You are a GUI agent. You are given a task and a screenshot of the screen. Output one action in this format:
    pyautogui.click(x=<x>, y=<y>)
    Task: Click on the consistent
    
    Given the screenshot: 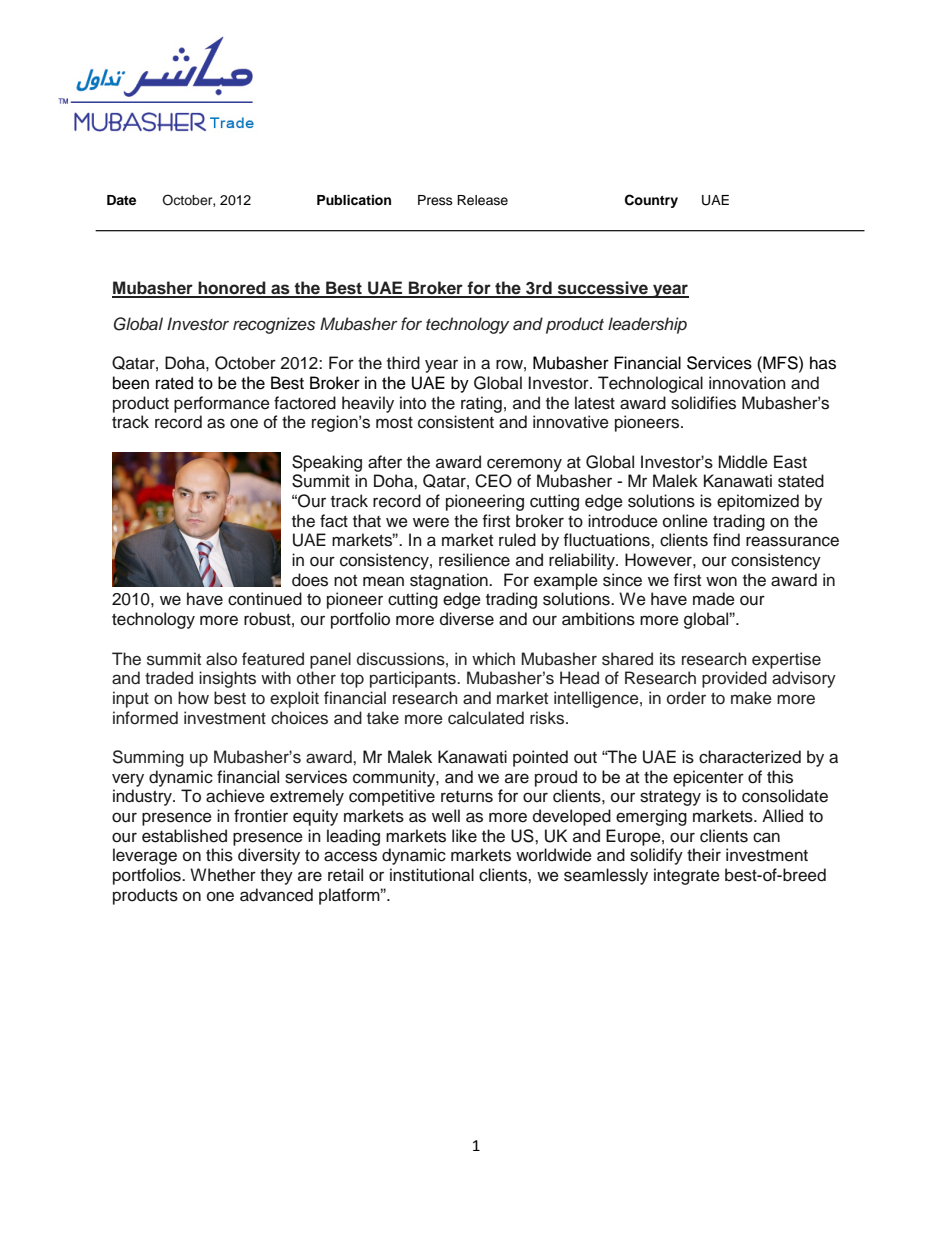 What is the action you would take?
    pyautogui.click(x=456, y=422)
